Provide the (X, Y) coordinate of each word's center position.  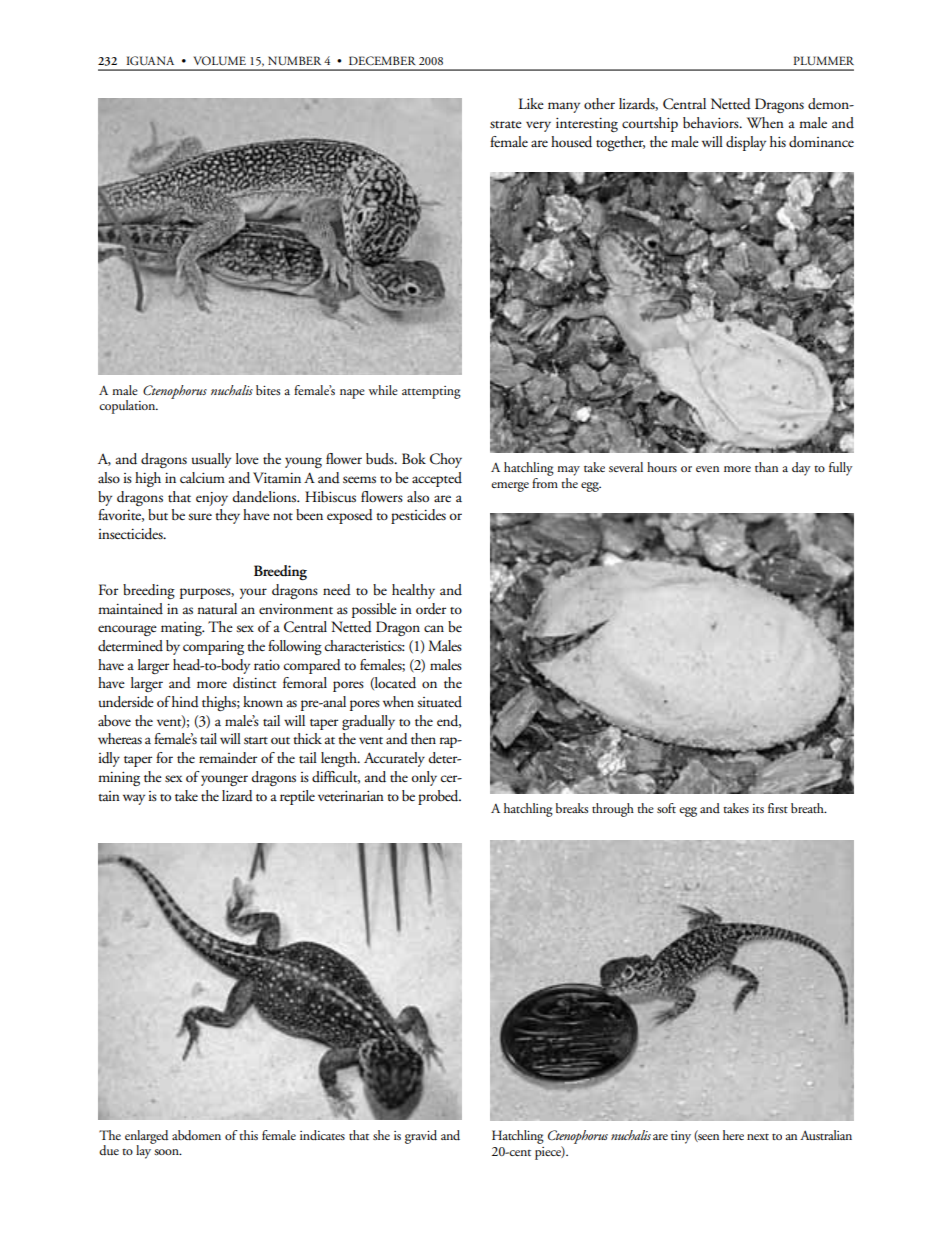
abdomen (196, 1135)
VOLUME (220, 60)
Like (531, 103)
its (758, 808)
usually (211, 460)
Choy (446, 460)
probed (439, 797)
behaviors (712, 123)
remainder (228, 758)
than (766, 467)
